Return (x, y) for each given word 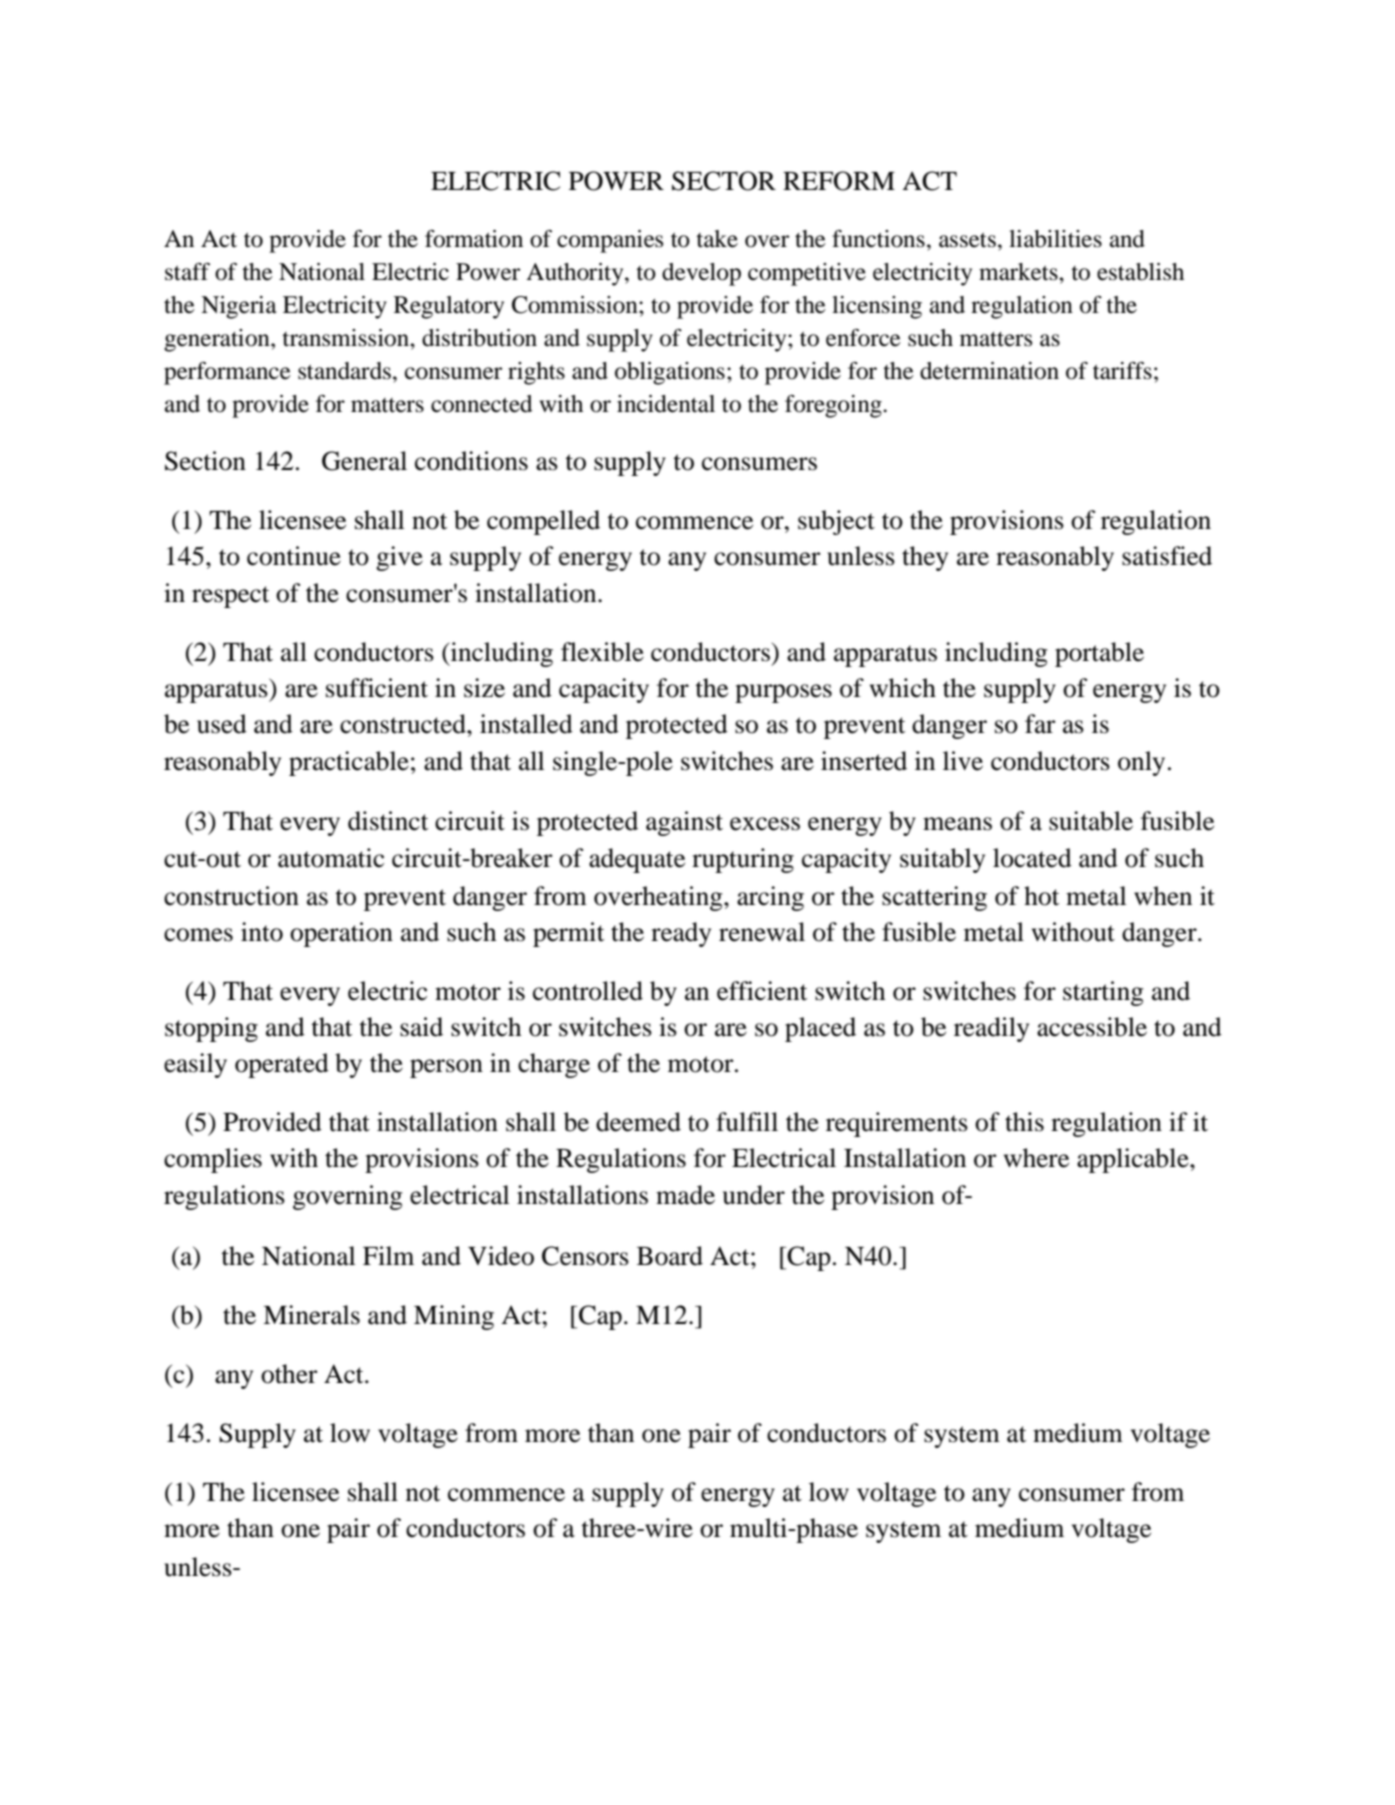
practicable (349, 763)
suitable (1091, 821)
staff (187, 272)
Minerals (311, 1315)
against (684, 823)
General (364, 461)
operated (282, 1065)
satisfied (1167, 556)
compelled (543, 522)
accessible (1092, 1027)
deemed (638, 1122)
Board (670, 1256)
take (717, 239)
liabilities (1055, 239)
